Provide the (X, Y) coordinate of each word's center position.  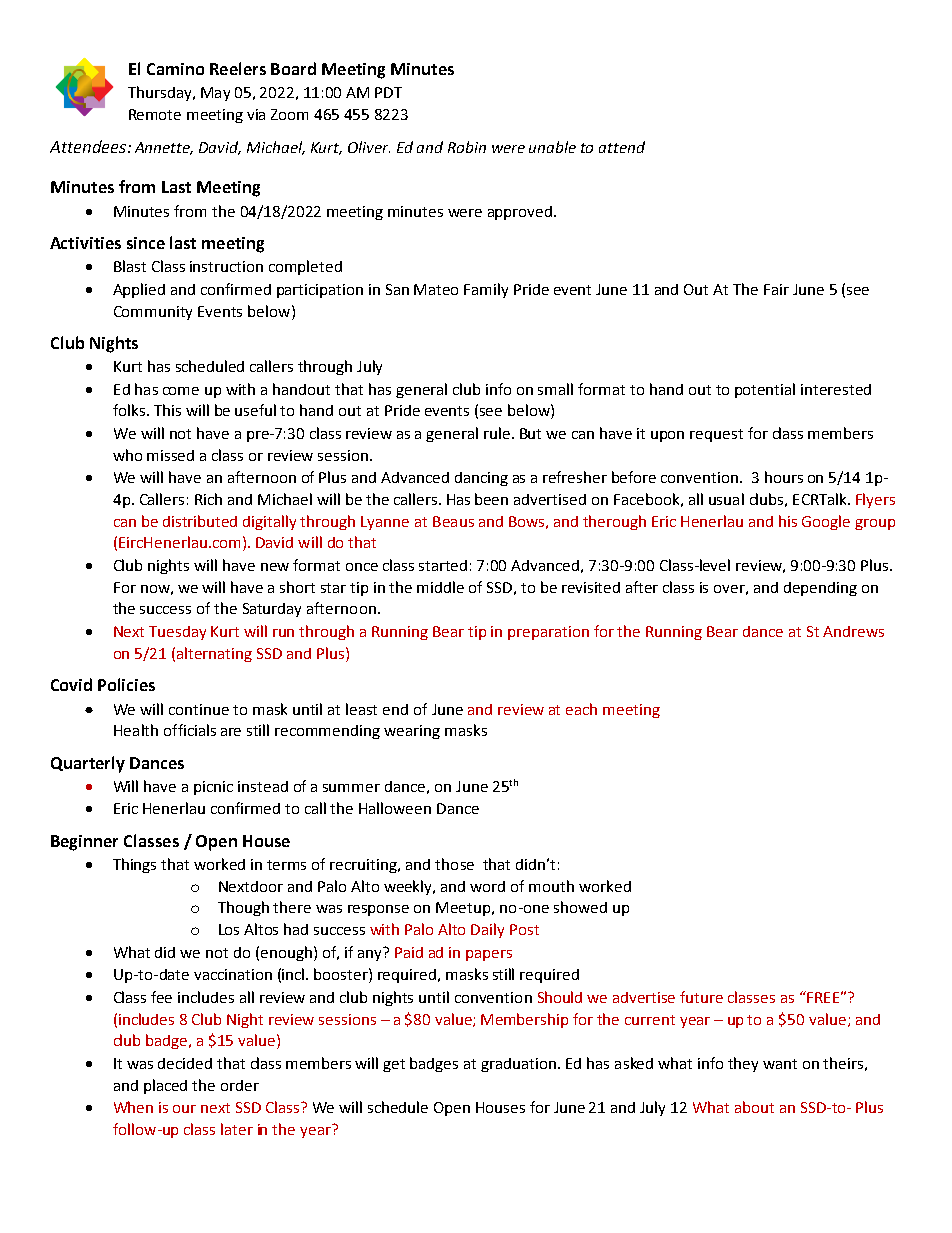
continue (199, 709)
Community (153, 313)
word (487, 886)
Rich (208, 499)
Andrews (853, 631)
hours (784, 477)
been (491, 499)
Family (486, 290)
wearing (412, 732)
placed (165, 1086)
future (701, 997)
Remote (155, 114)
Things (134, 865)
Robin (467, 147)
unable (552, 147)
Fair (776, 289)
